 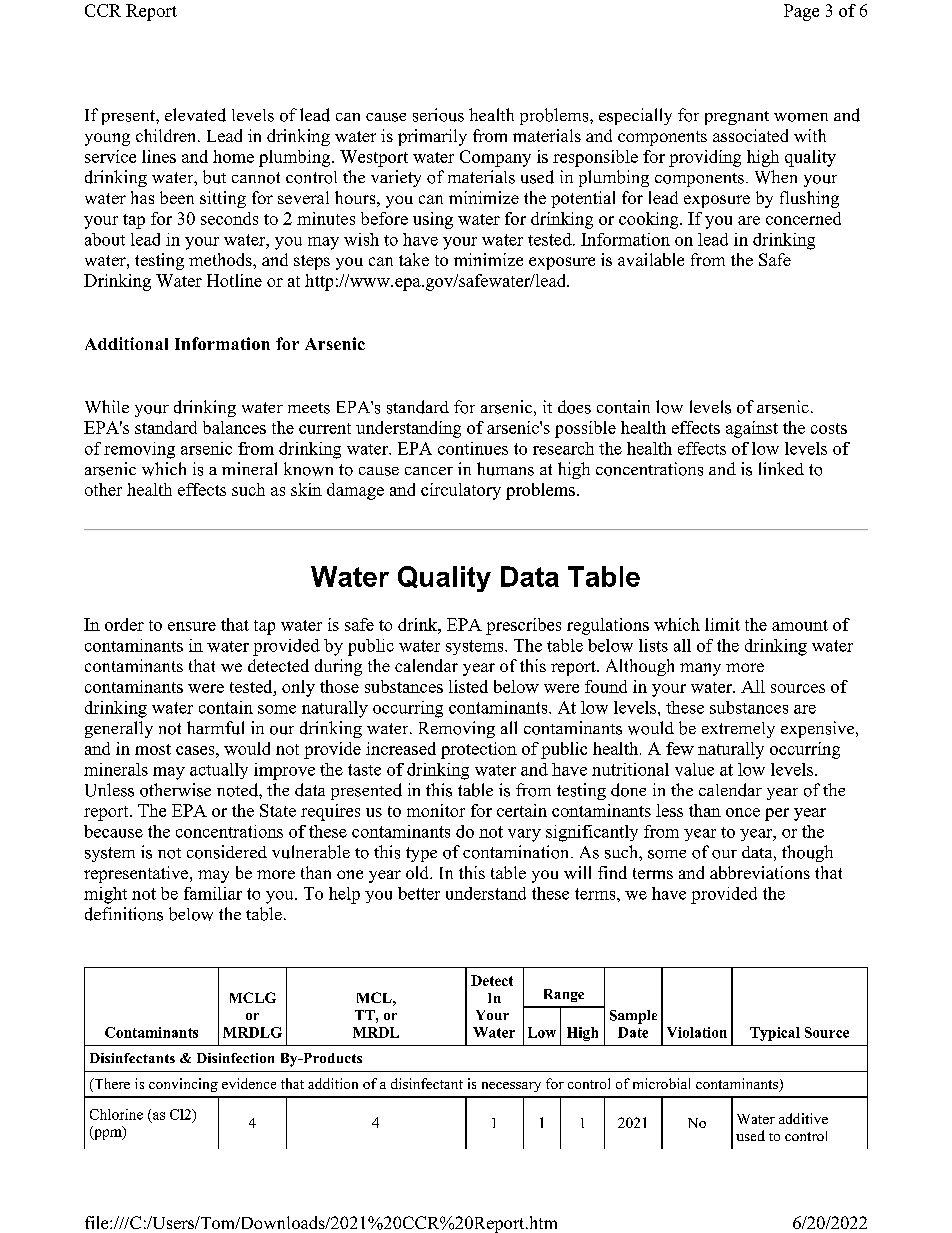 I want to click on extremely, so click(x=738, y=730).
